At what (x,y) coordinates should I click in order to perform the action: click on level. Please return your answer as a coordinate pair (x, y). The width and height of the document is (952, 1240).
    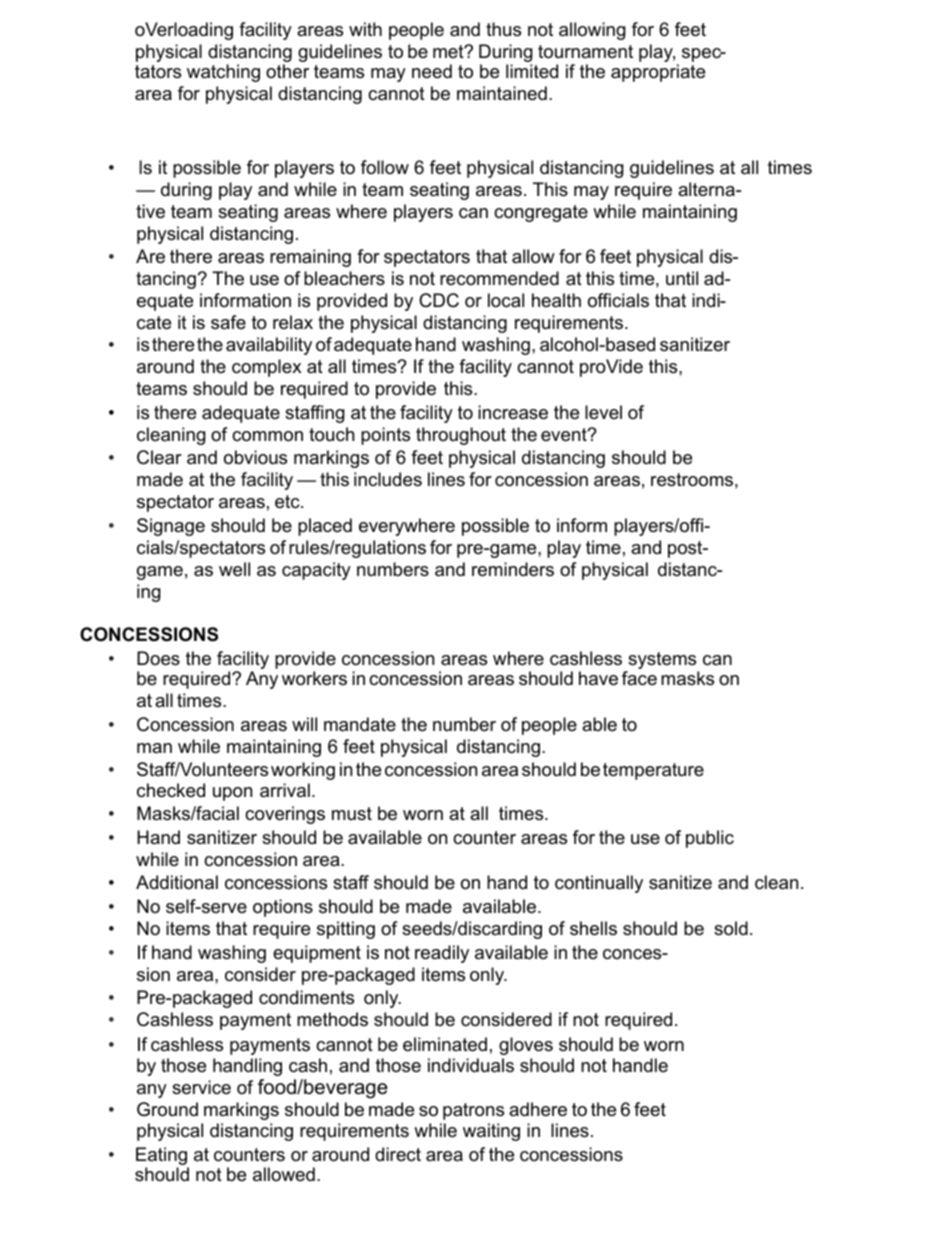
    Looking at the image, I should click on (603, 412).
